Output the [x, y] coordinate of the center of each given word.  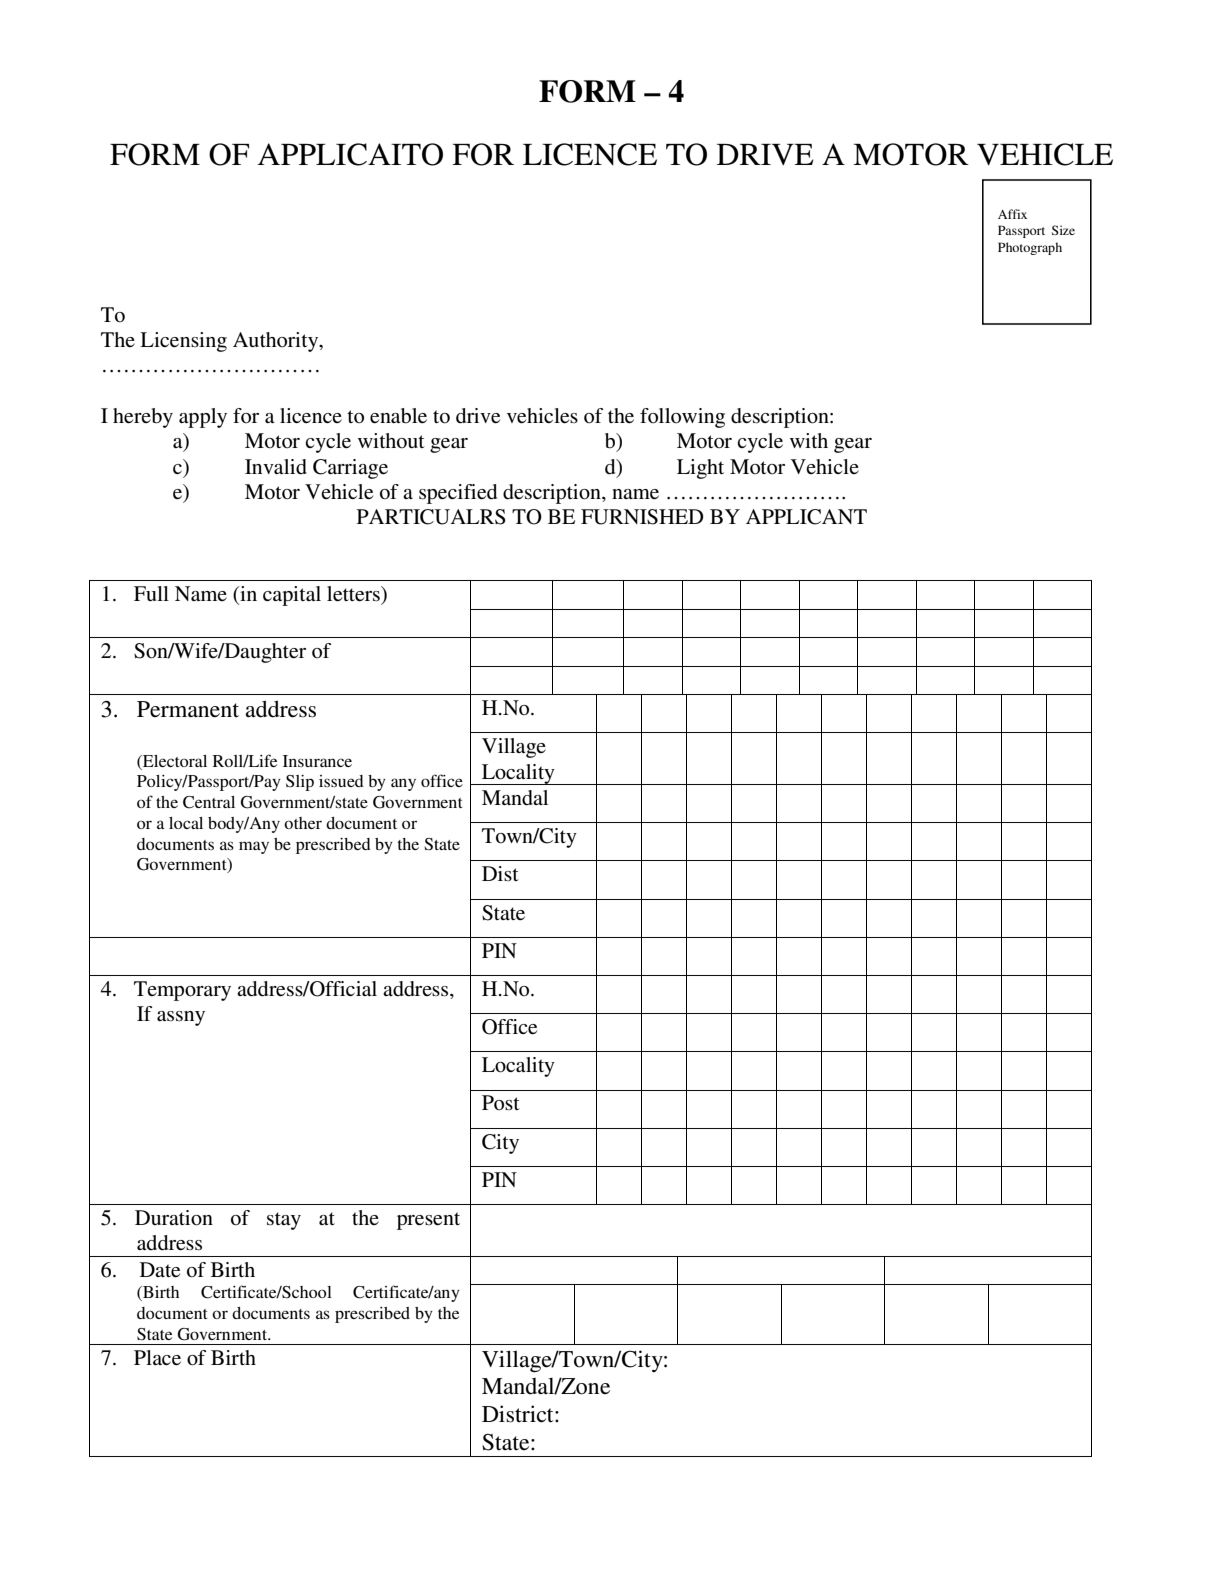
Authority [277, 342]
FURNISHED [642, 517]
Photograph [1030, 248]
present [428, 1221]
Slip [300, 783]
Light [700, 469]
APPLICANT [806, 517]
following [682, 418]
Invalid [276, 467]
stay [284, 1221]
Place [157, 1357]
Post [501, 1103]
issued [341, 781]
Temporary [182, 991]
